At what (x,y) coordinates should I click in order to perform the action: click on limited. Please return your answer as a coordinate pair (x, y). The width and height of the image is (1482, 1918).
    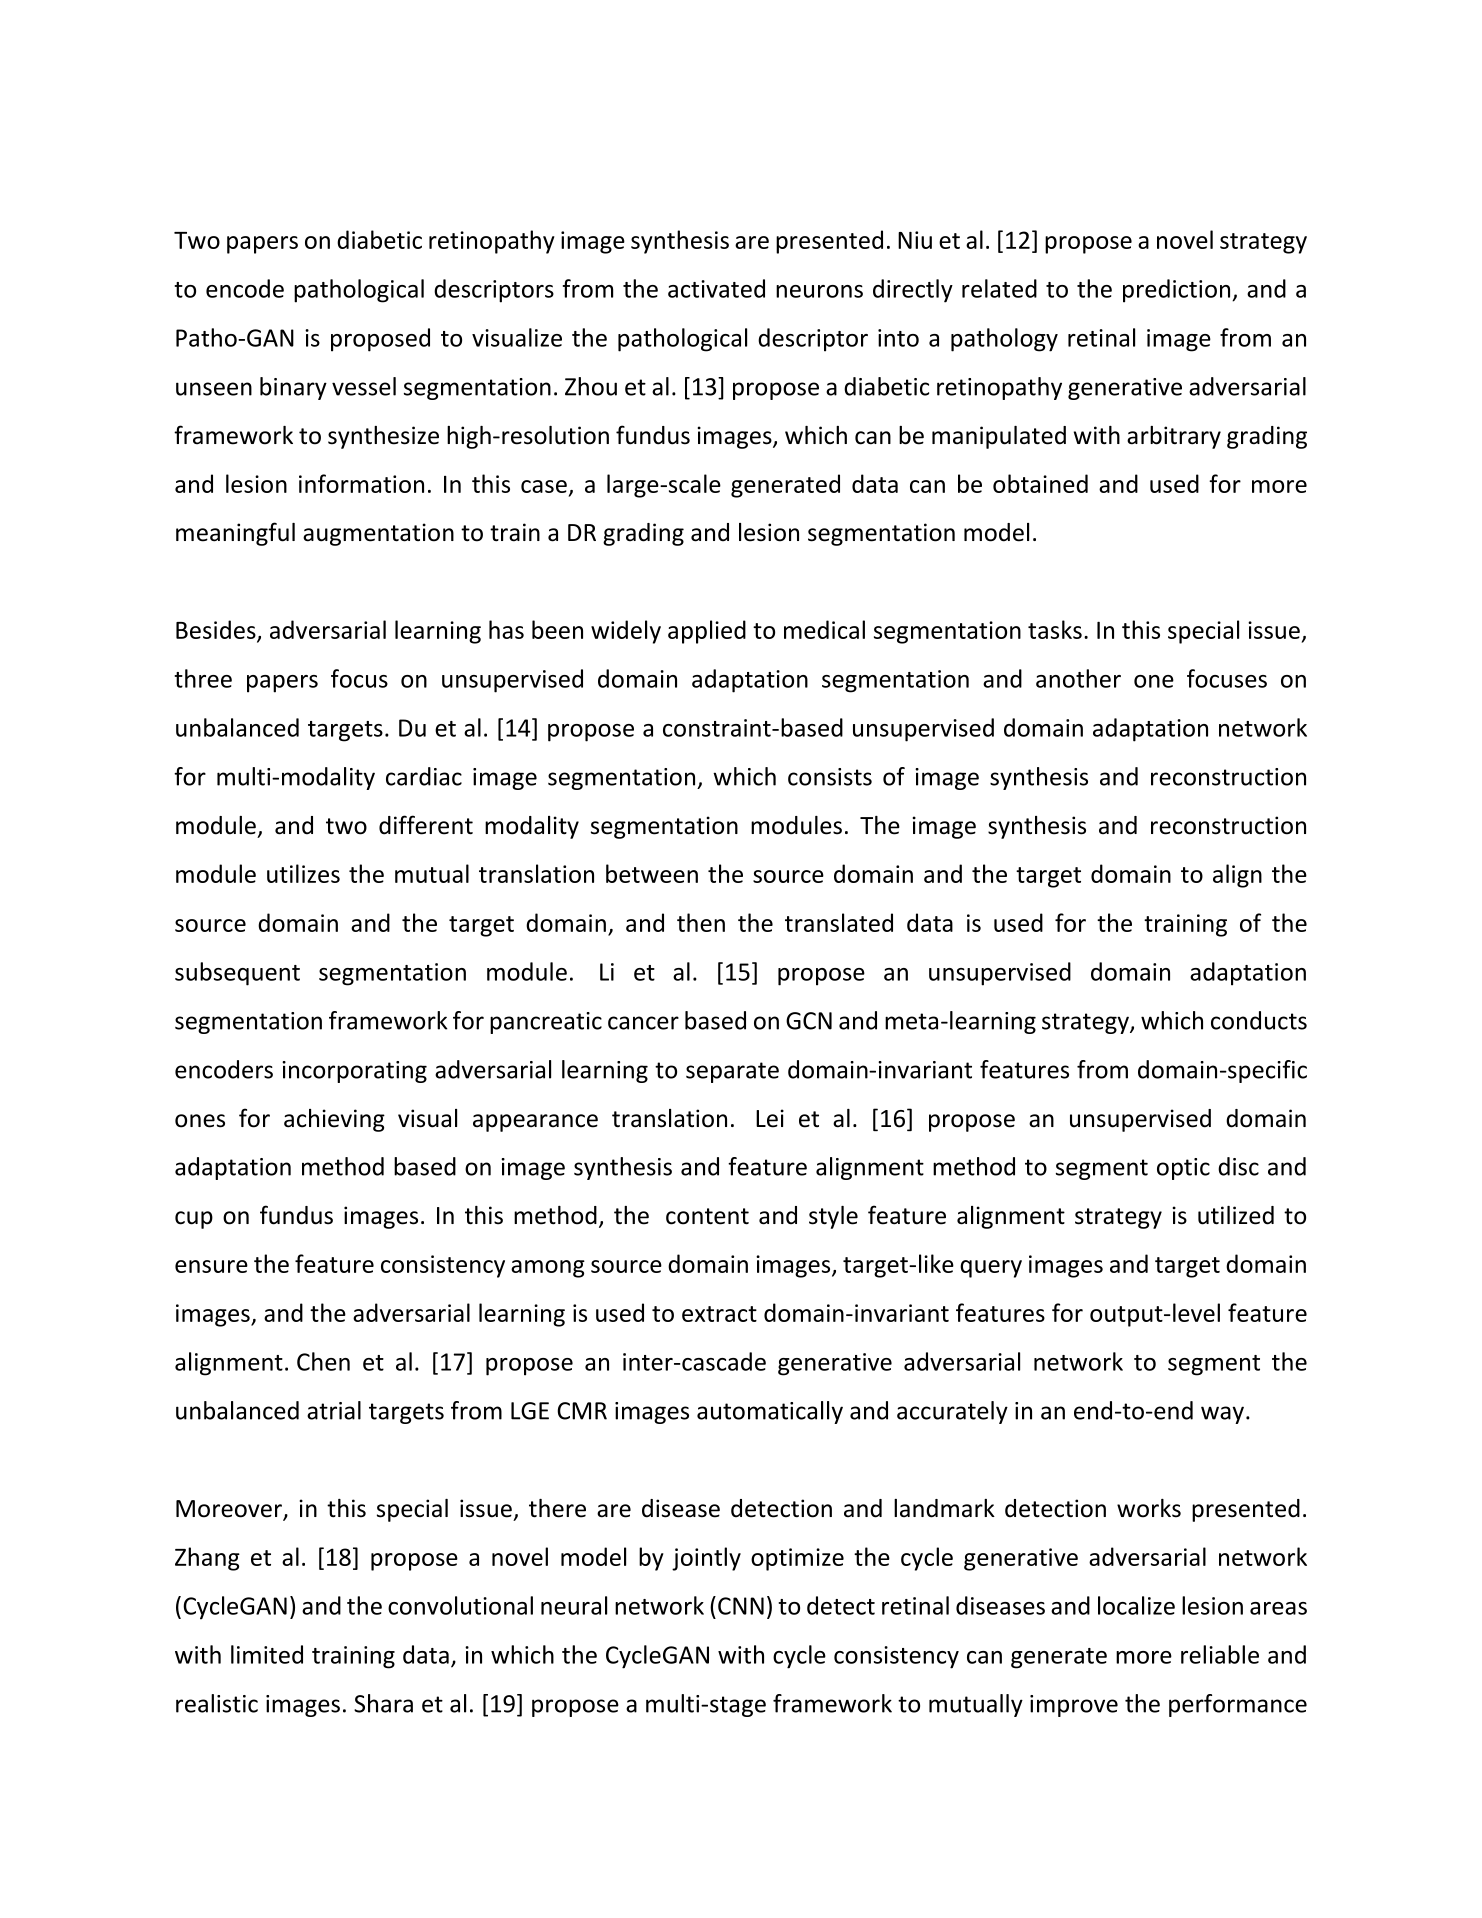
    Looking at the image, I should click on (267, 1654).
